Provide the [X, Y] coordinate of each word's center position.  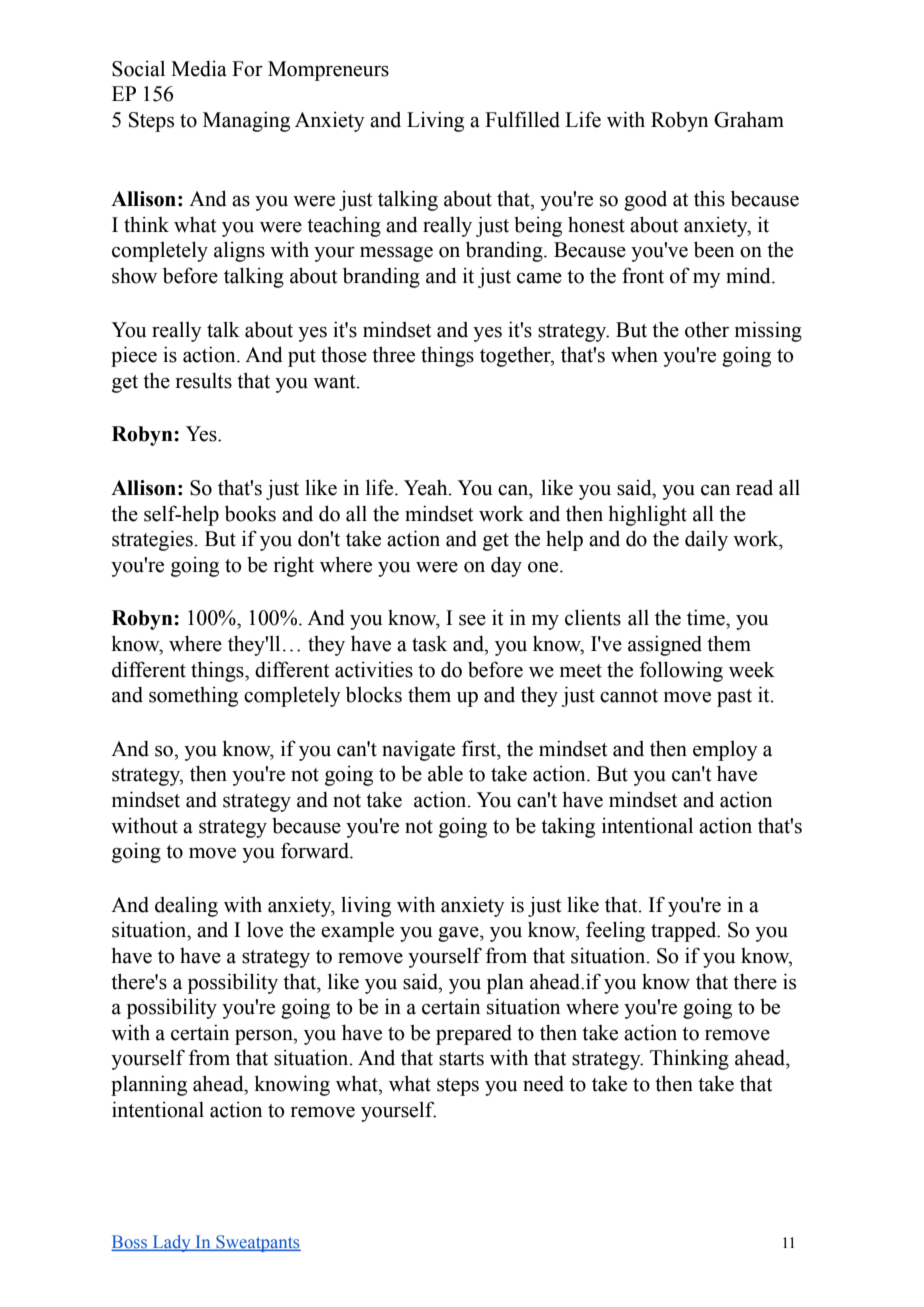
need [543, 1084]
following [681, 671]
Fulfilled [522, 119]
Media [199, 68]
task [429, 643]
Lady [171, 1243]
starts [461, 1059]
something [193, 696]
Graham [749, 119]
